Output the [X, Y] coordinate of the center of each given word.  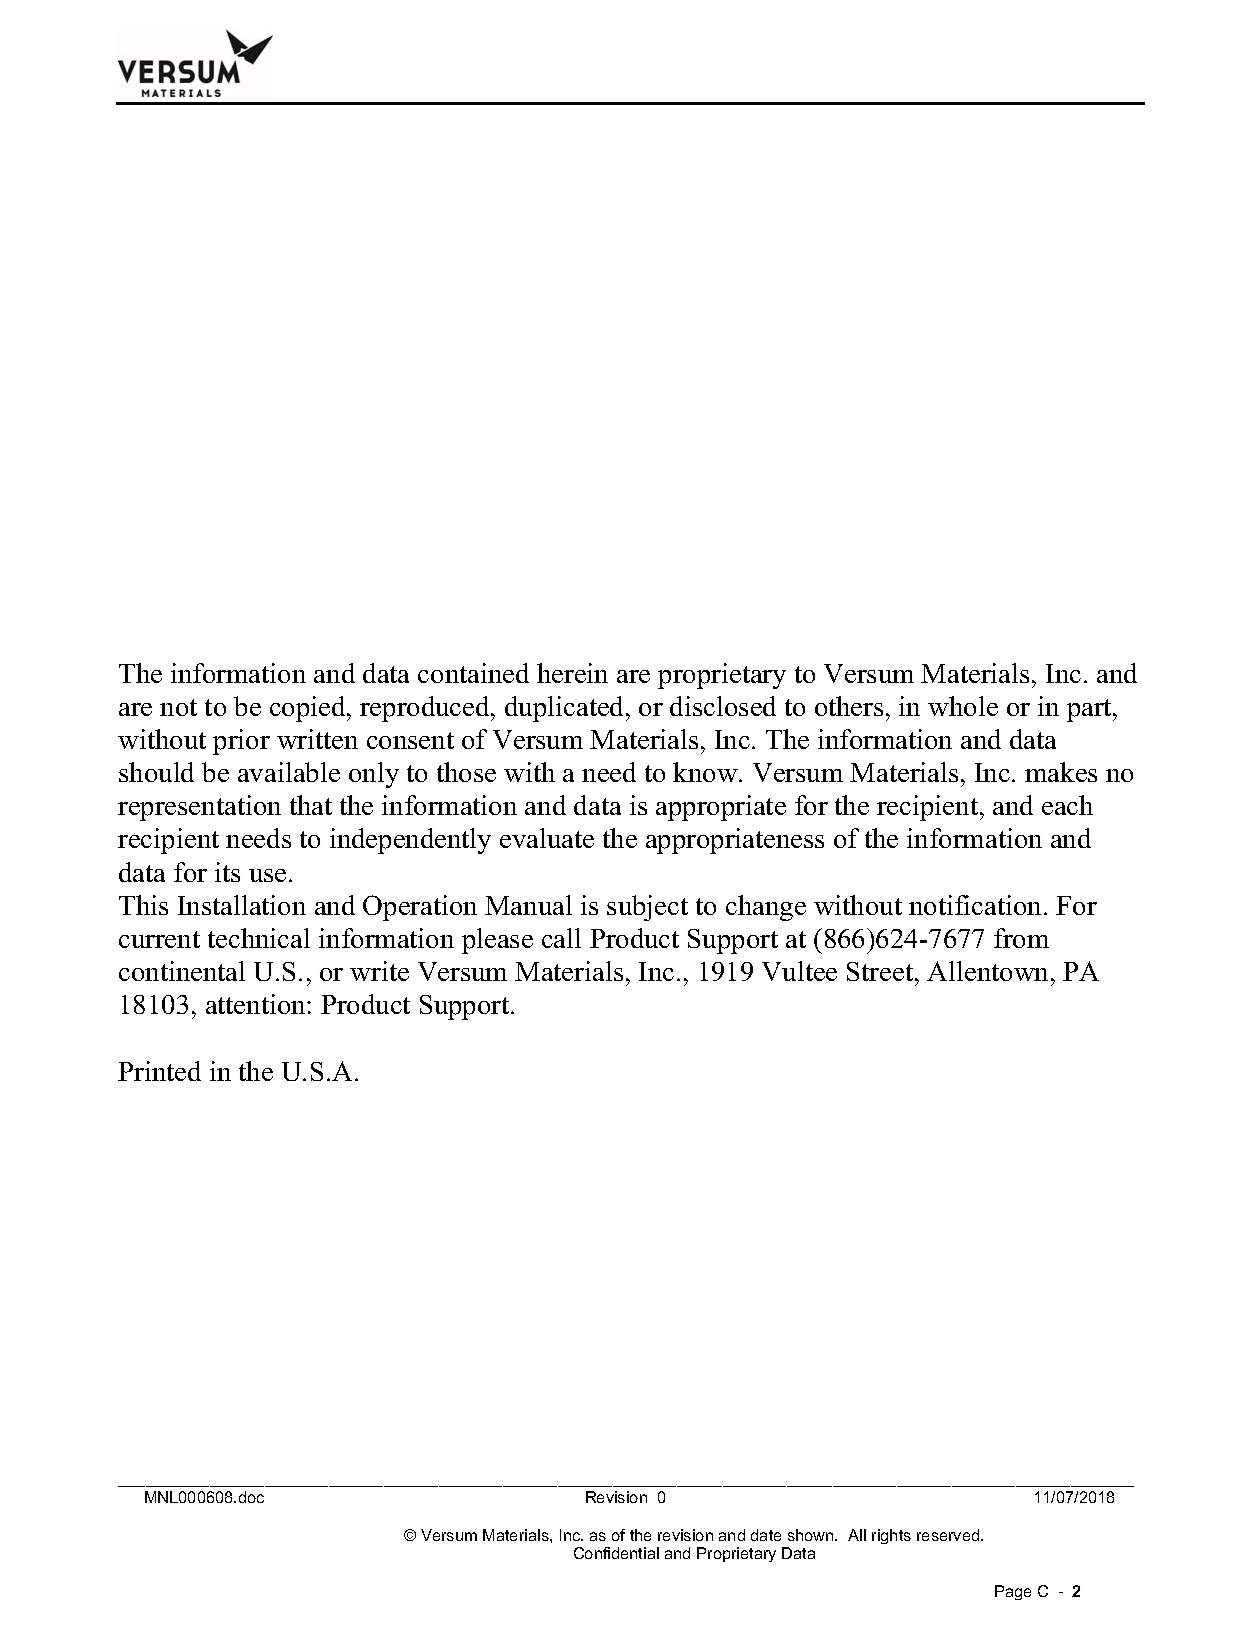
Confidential [616, 1553]
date [766, 1535]
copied [309, 709]
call [561, 938]
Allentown [989, 971]
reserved [949, 1535]
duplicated [566, 709]
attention [257, 1004]
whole [963, 706]
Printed [159, 1071]
